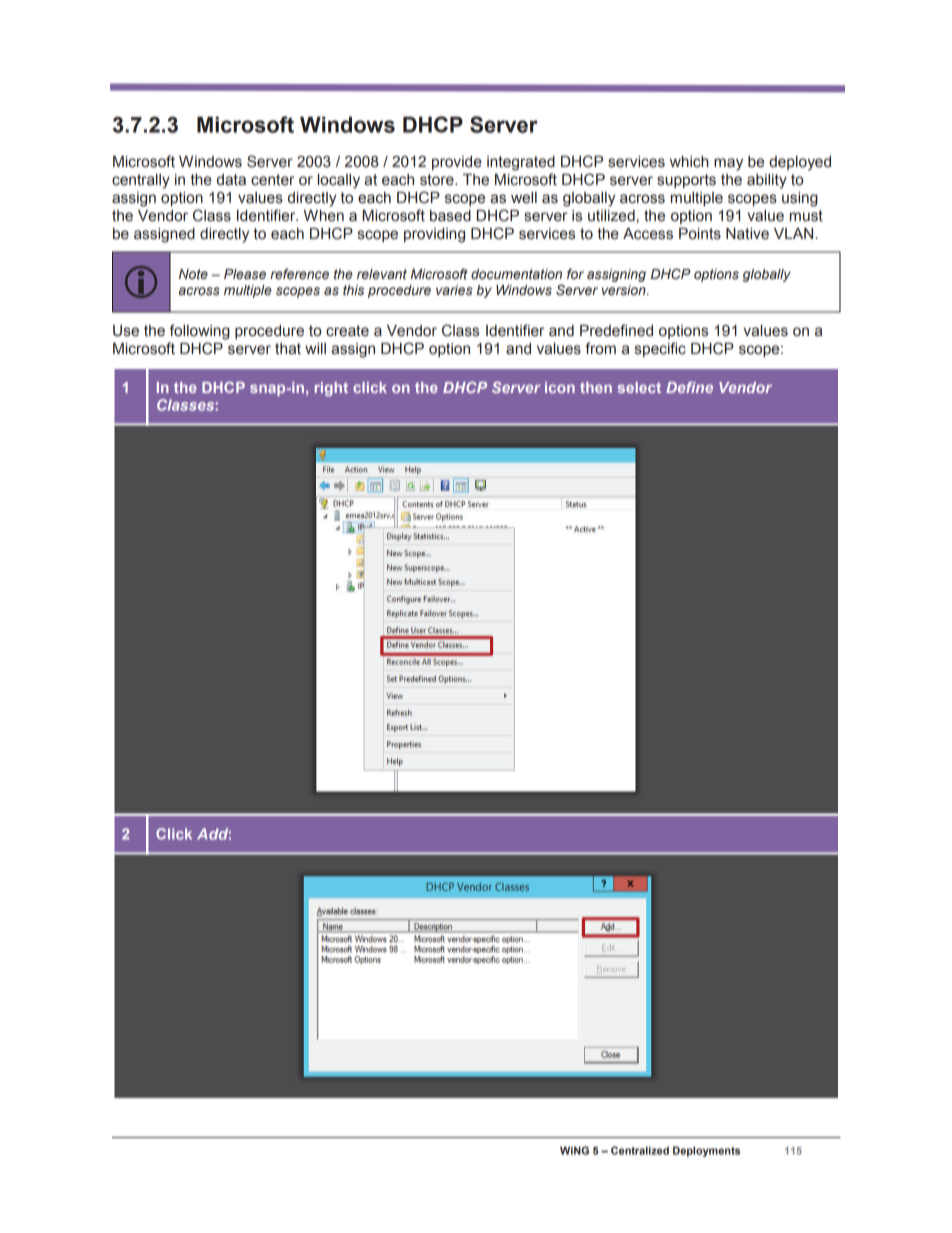 Image resolution: width=952 pixels, height=1233 pixels. What do you see at coordinates (288, 349) in the page?
I see `that` at bounding box center [288, 349].
